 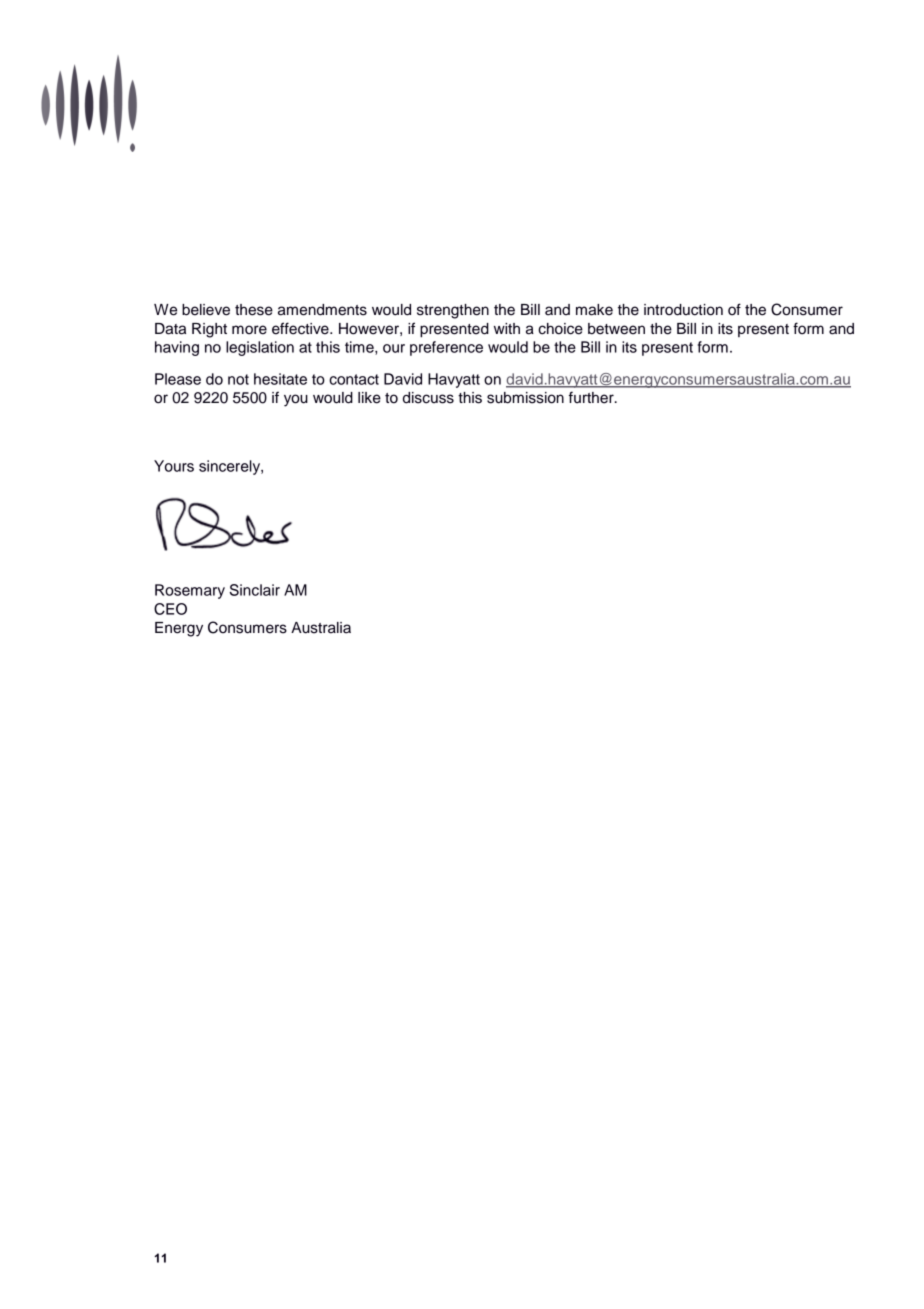 What do you see at coordinates (174, 466) in the screenshot?
I see `Yours` at bounding box center [174, 466].
